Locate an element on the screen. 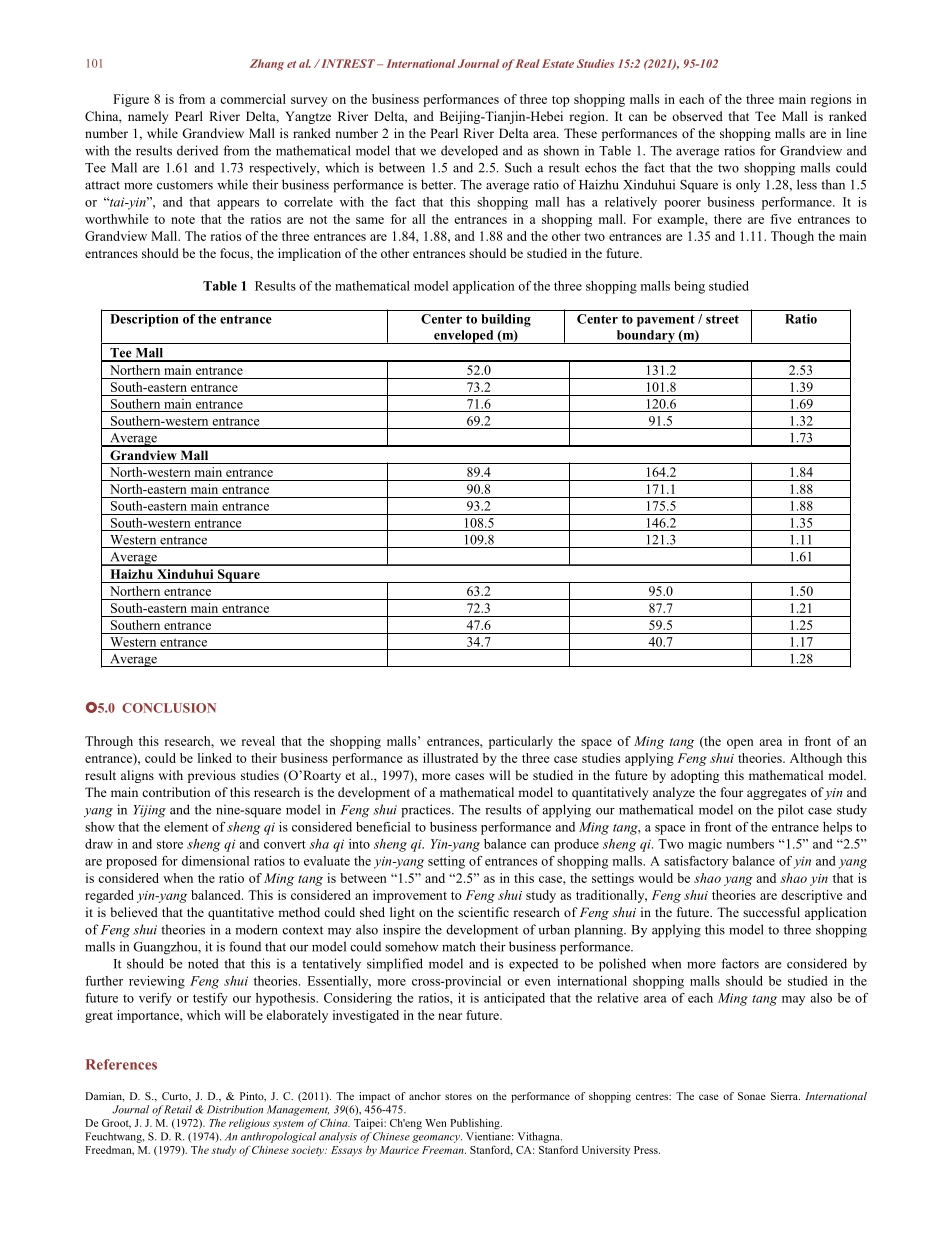 This screenshot has width=952, height=1233. Description is located at coordinates (144, 320).
